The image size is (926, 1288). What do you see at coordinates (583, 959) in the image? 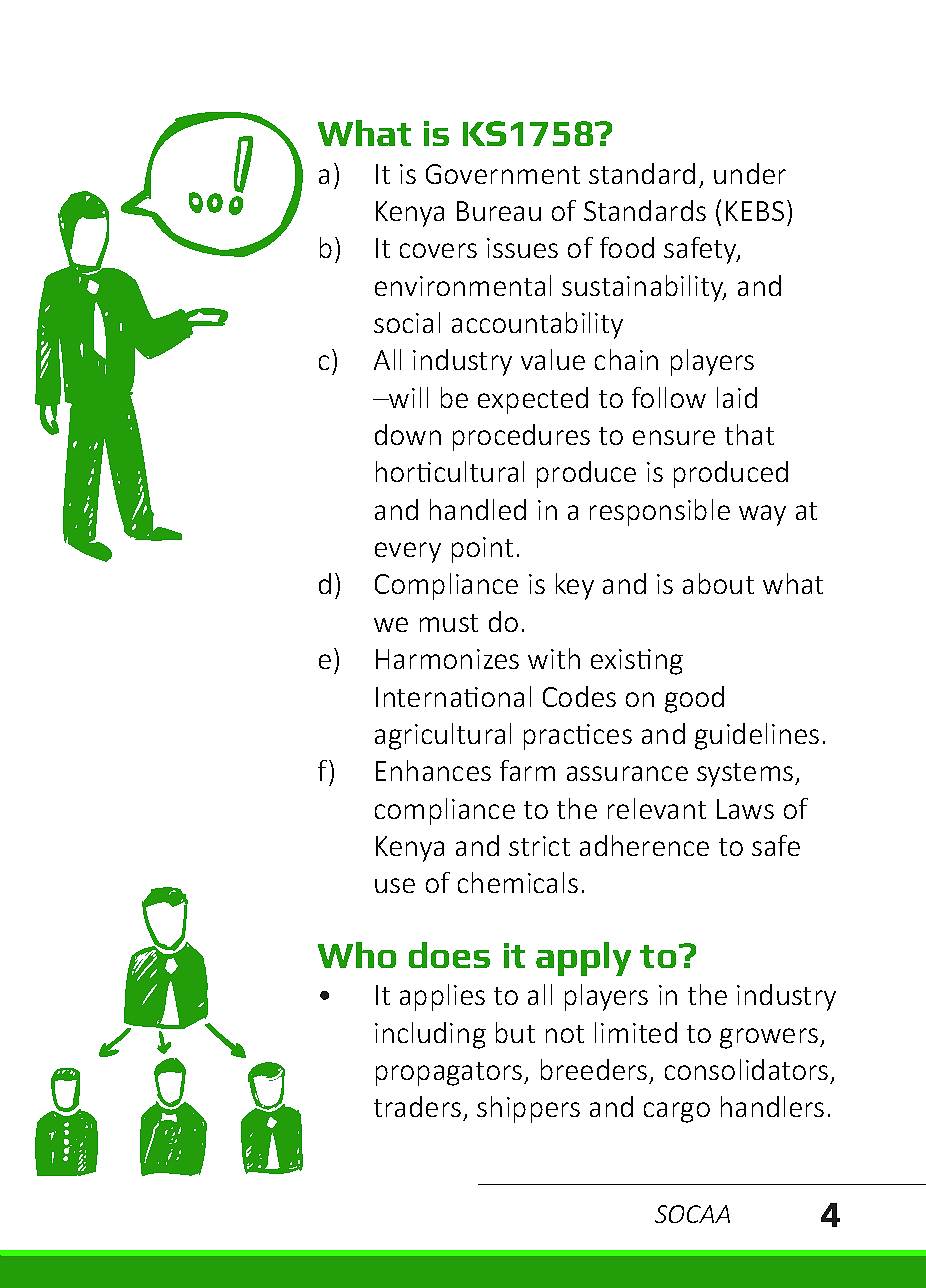
I see `apply` at bounding box center [583, 959].
